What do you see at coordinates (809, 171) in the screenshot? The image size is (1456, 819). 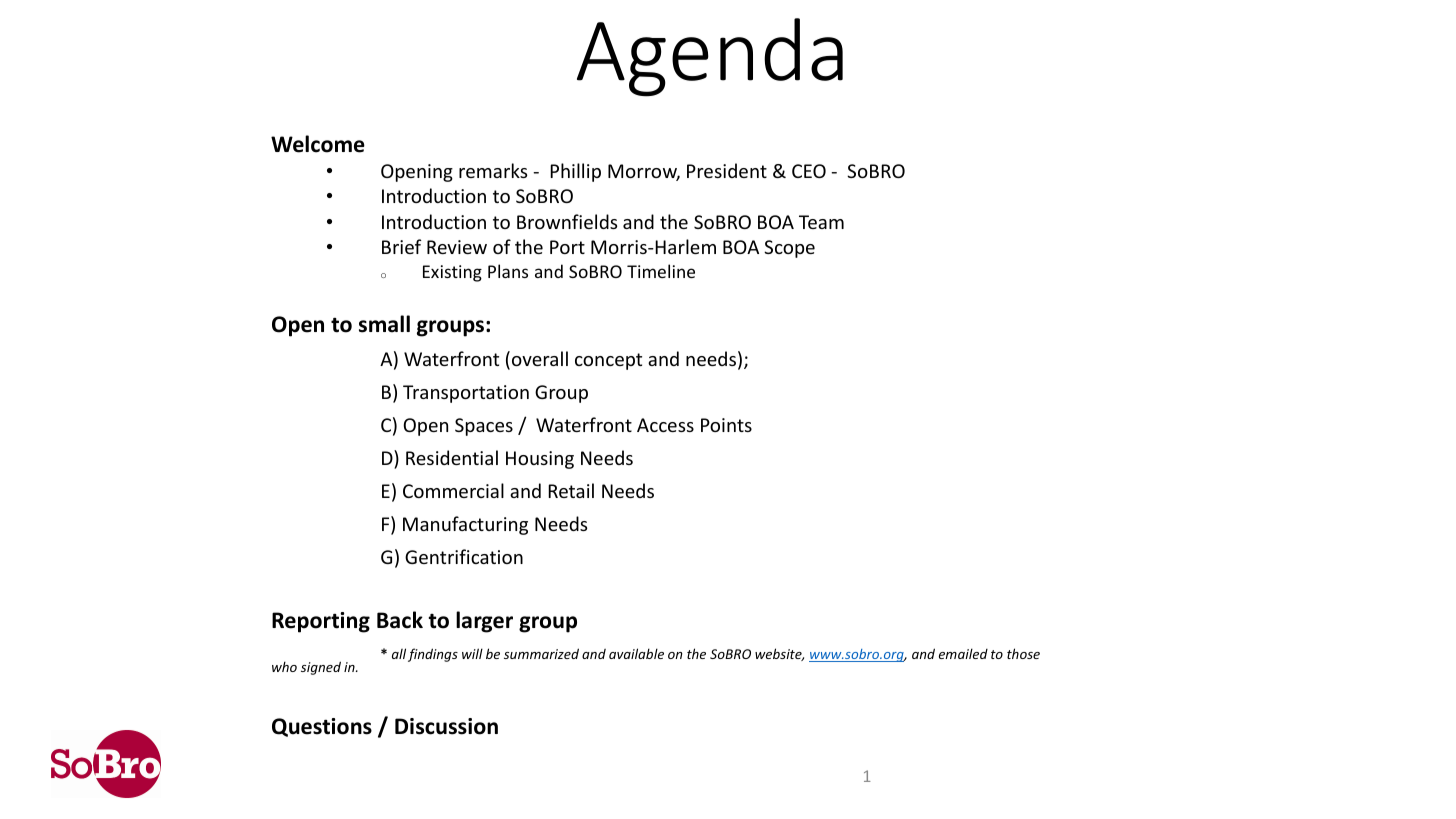 I see `CEO` at bounding box center [809, 171].
